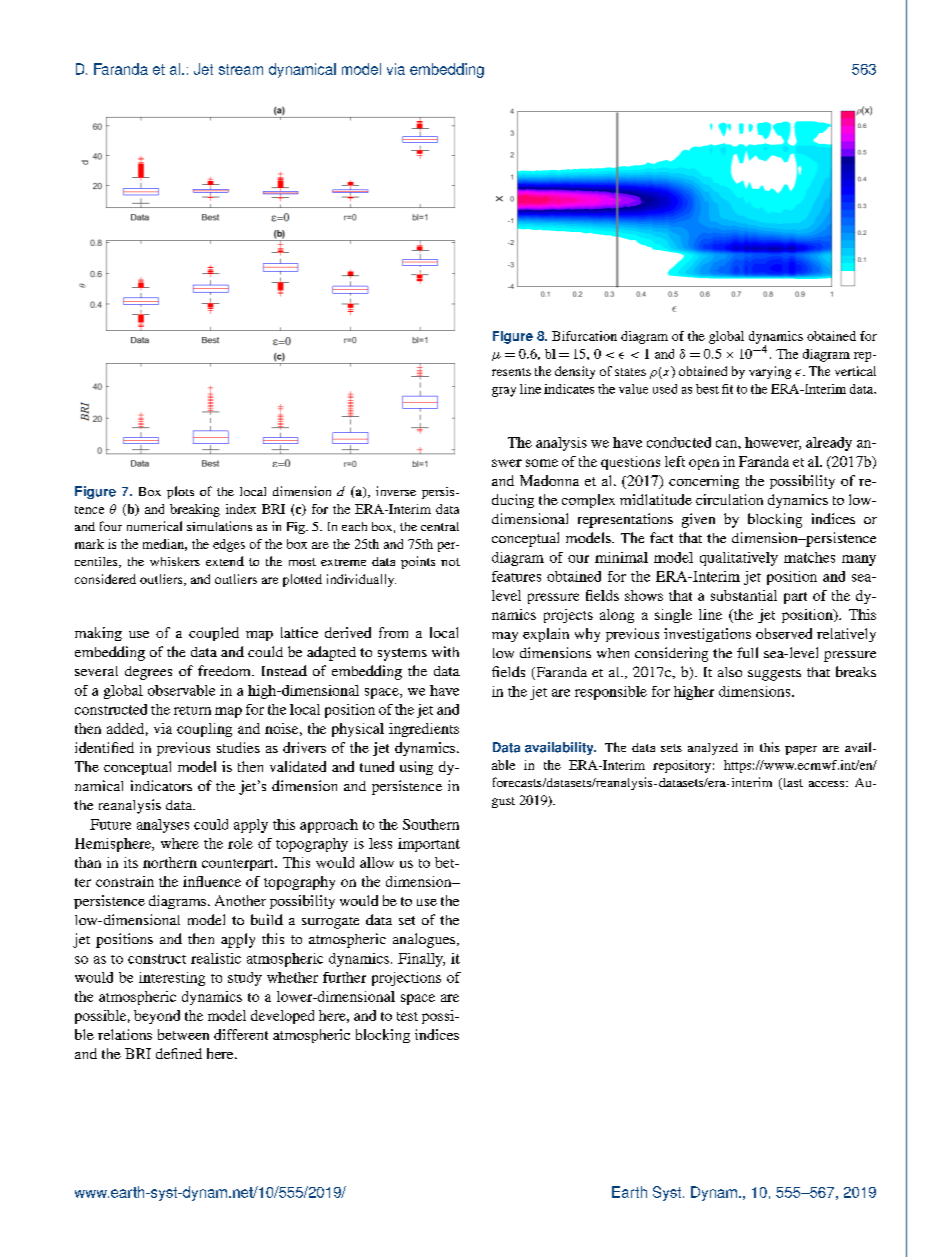 Image resolution: width=952 pixels, height=1257 pixels. I want to click on analogues, so click(425, 940).
